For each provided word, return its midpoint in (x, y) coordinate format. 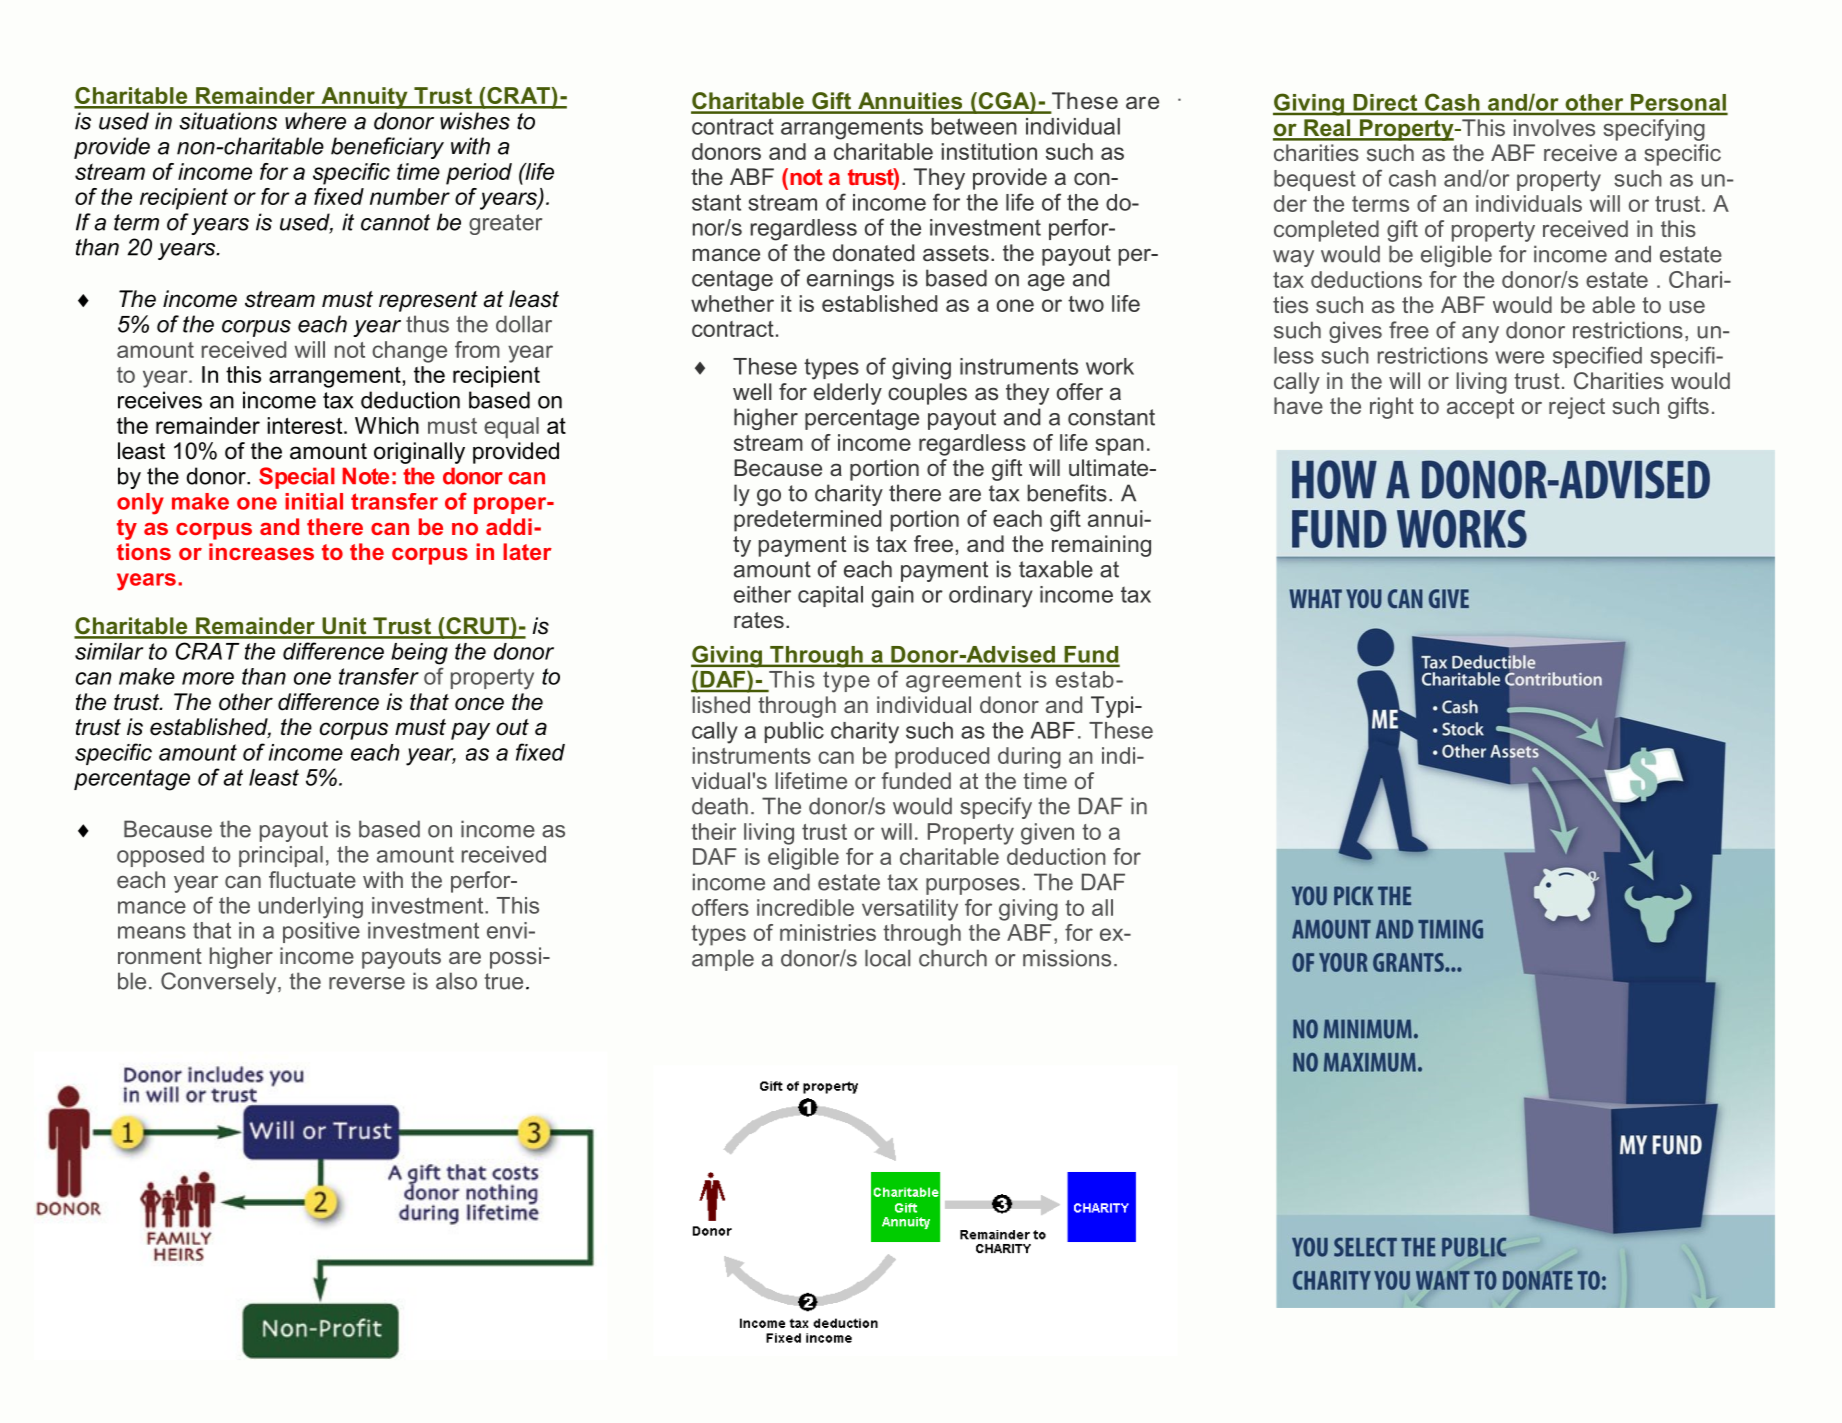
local (887, 958)
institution (989, 151)
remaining (1101, 546)
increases (261, 551)
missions (1067, 958)
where (315, 121)
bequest (1315, 180)
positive (321, 932)
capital (830, 596)
